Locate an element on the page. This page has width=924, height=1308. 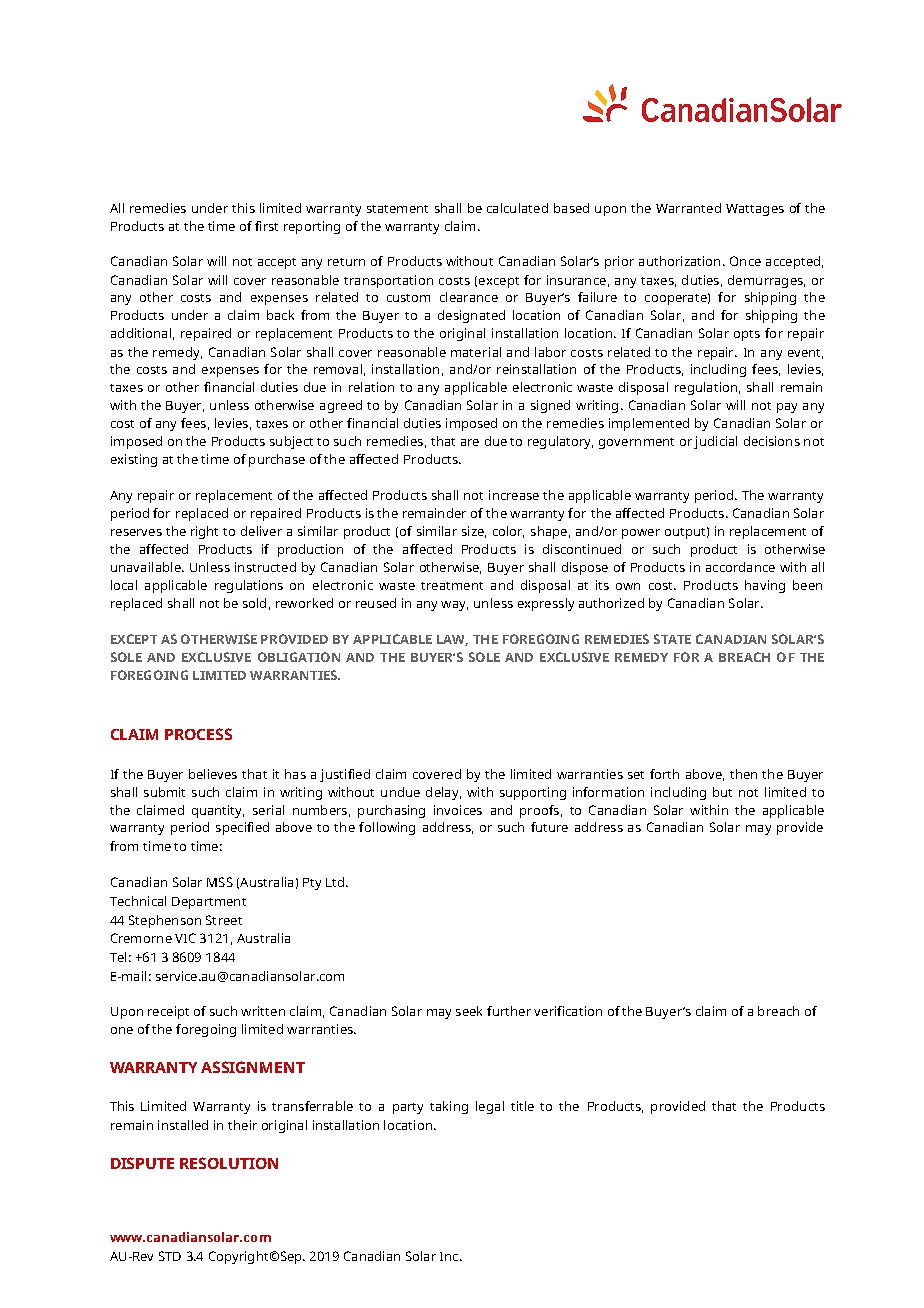
unavailable is located at coordinates (147, 567).
